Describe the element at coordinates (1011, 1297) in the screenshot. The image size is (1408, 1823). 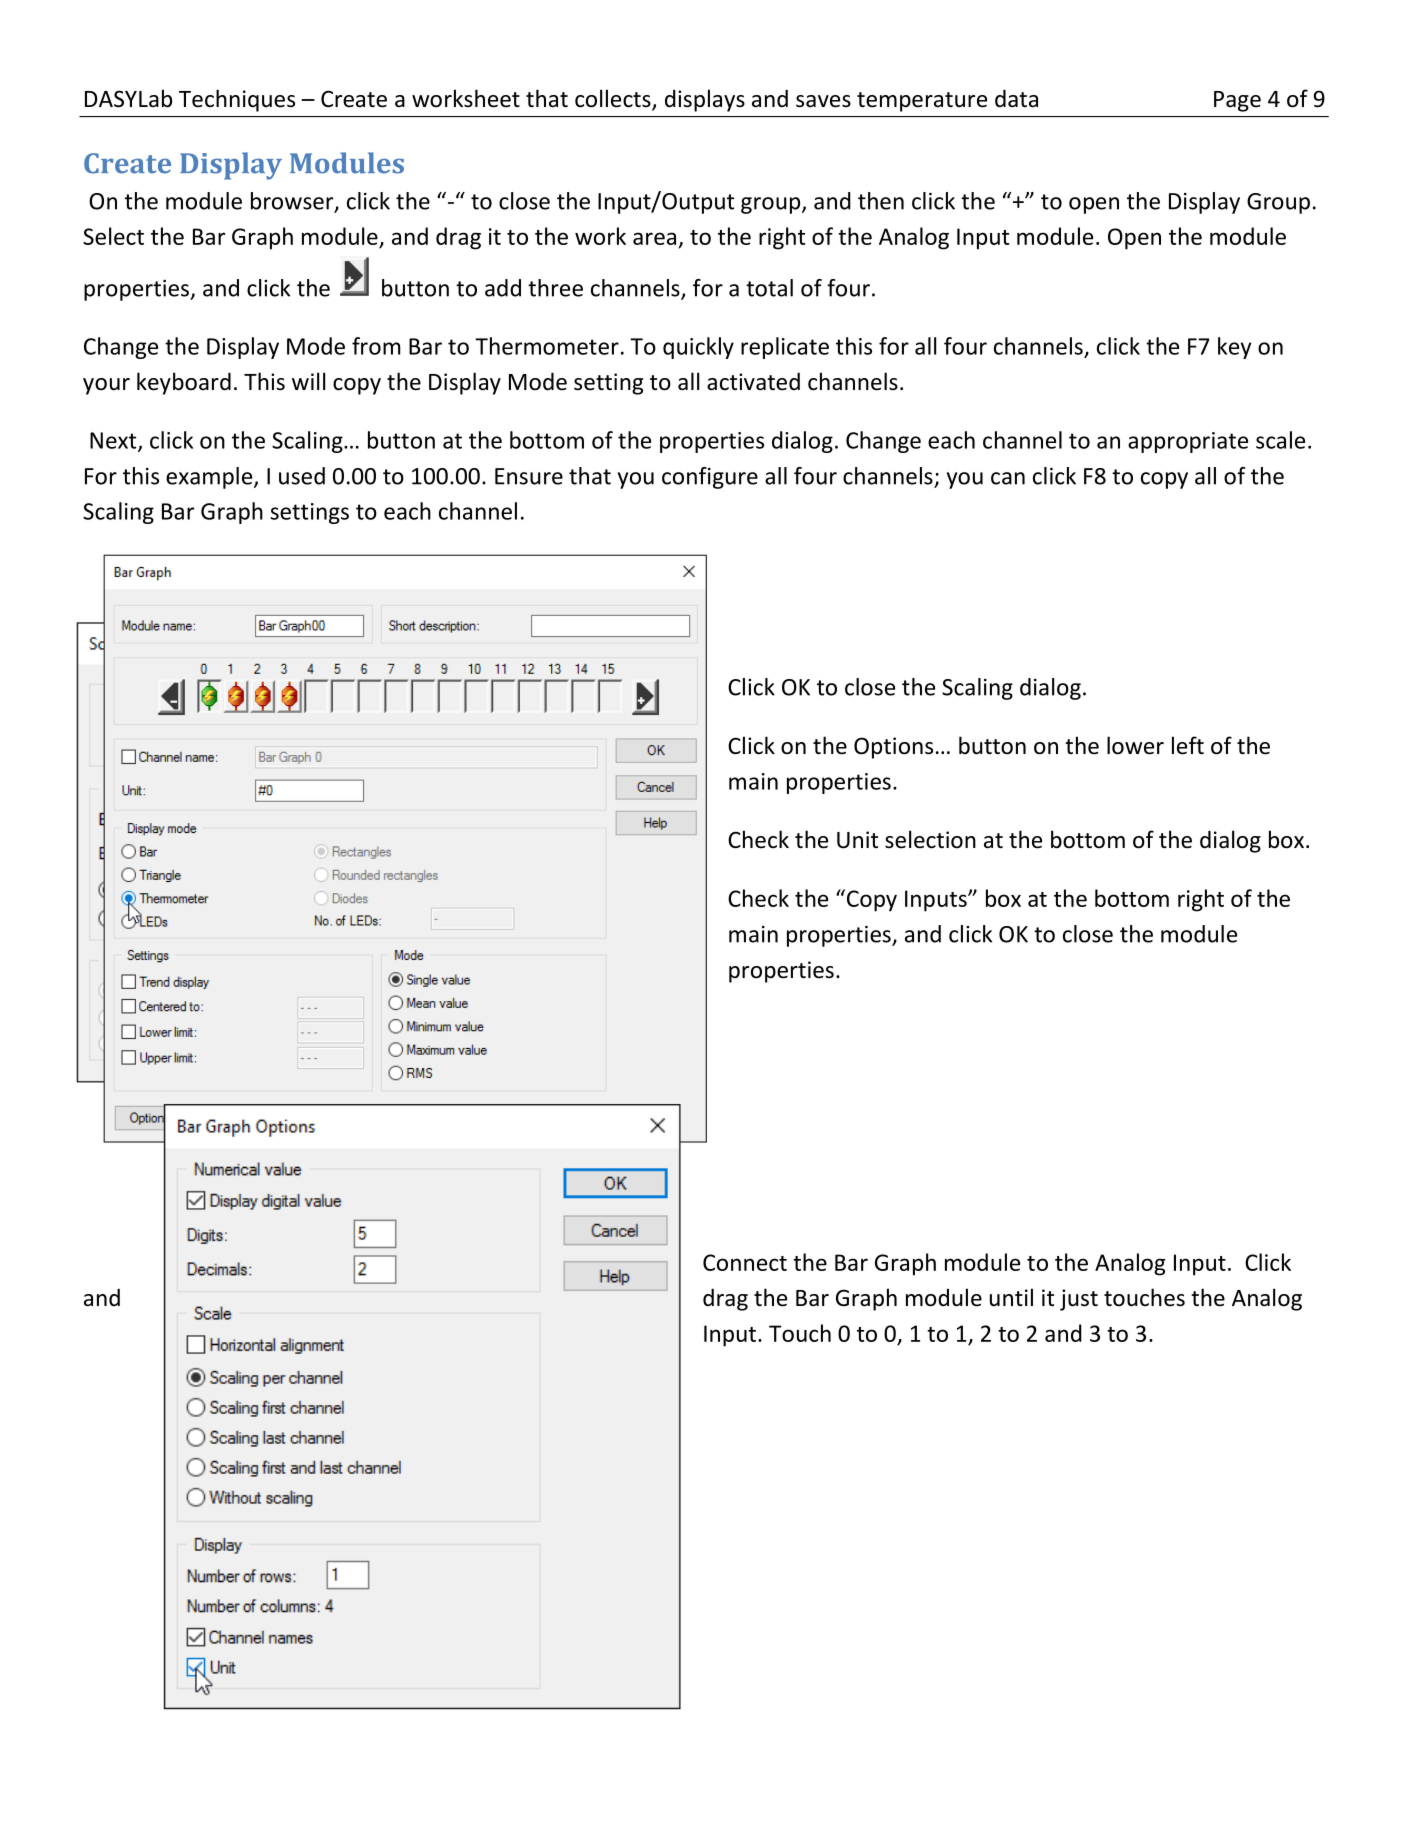
I see `until` at that location.
